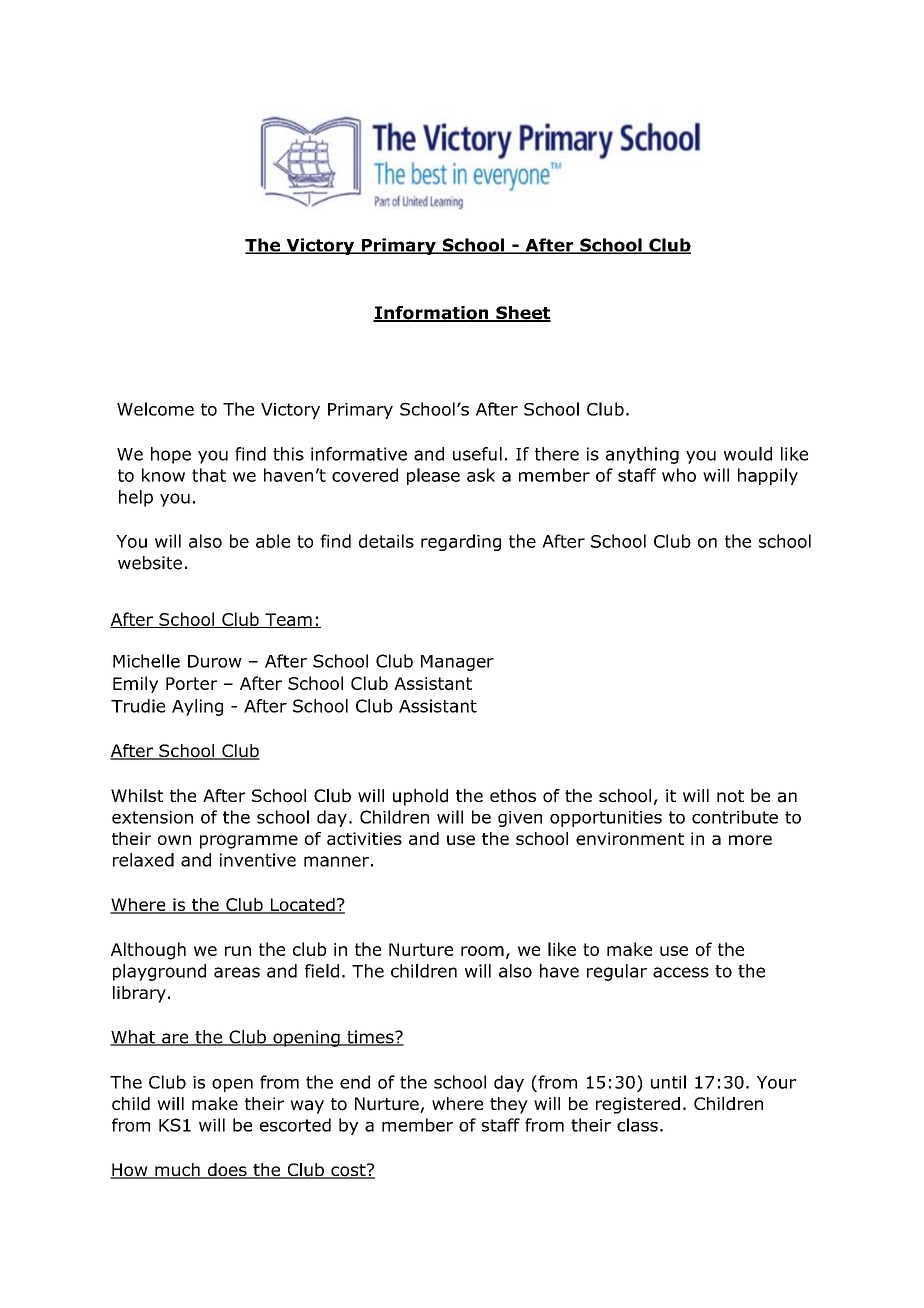 Image resolution: width=924 pixels, height=1308 pixels. I want to click on Welcome, so click(155, 409).
